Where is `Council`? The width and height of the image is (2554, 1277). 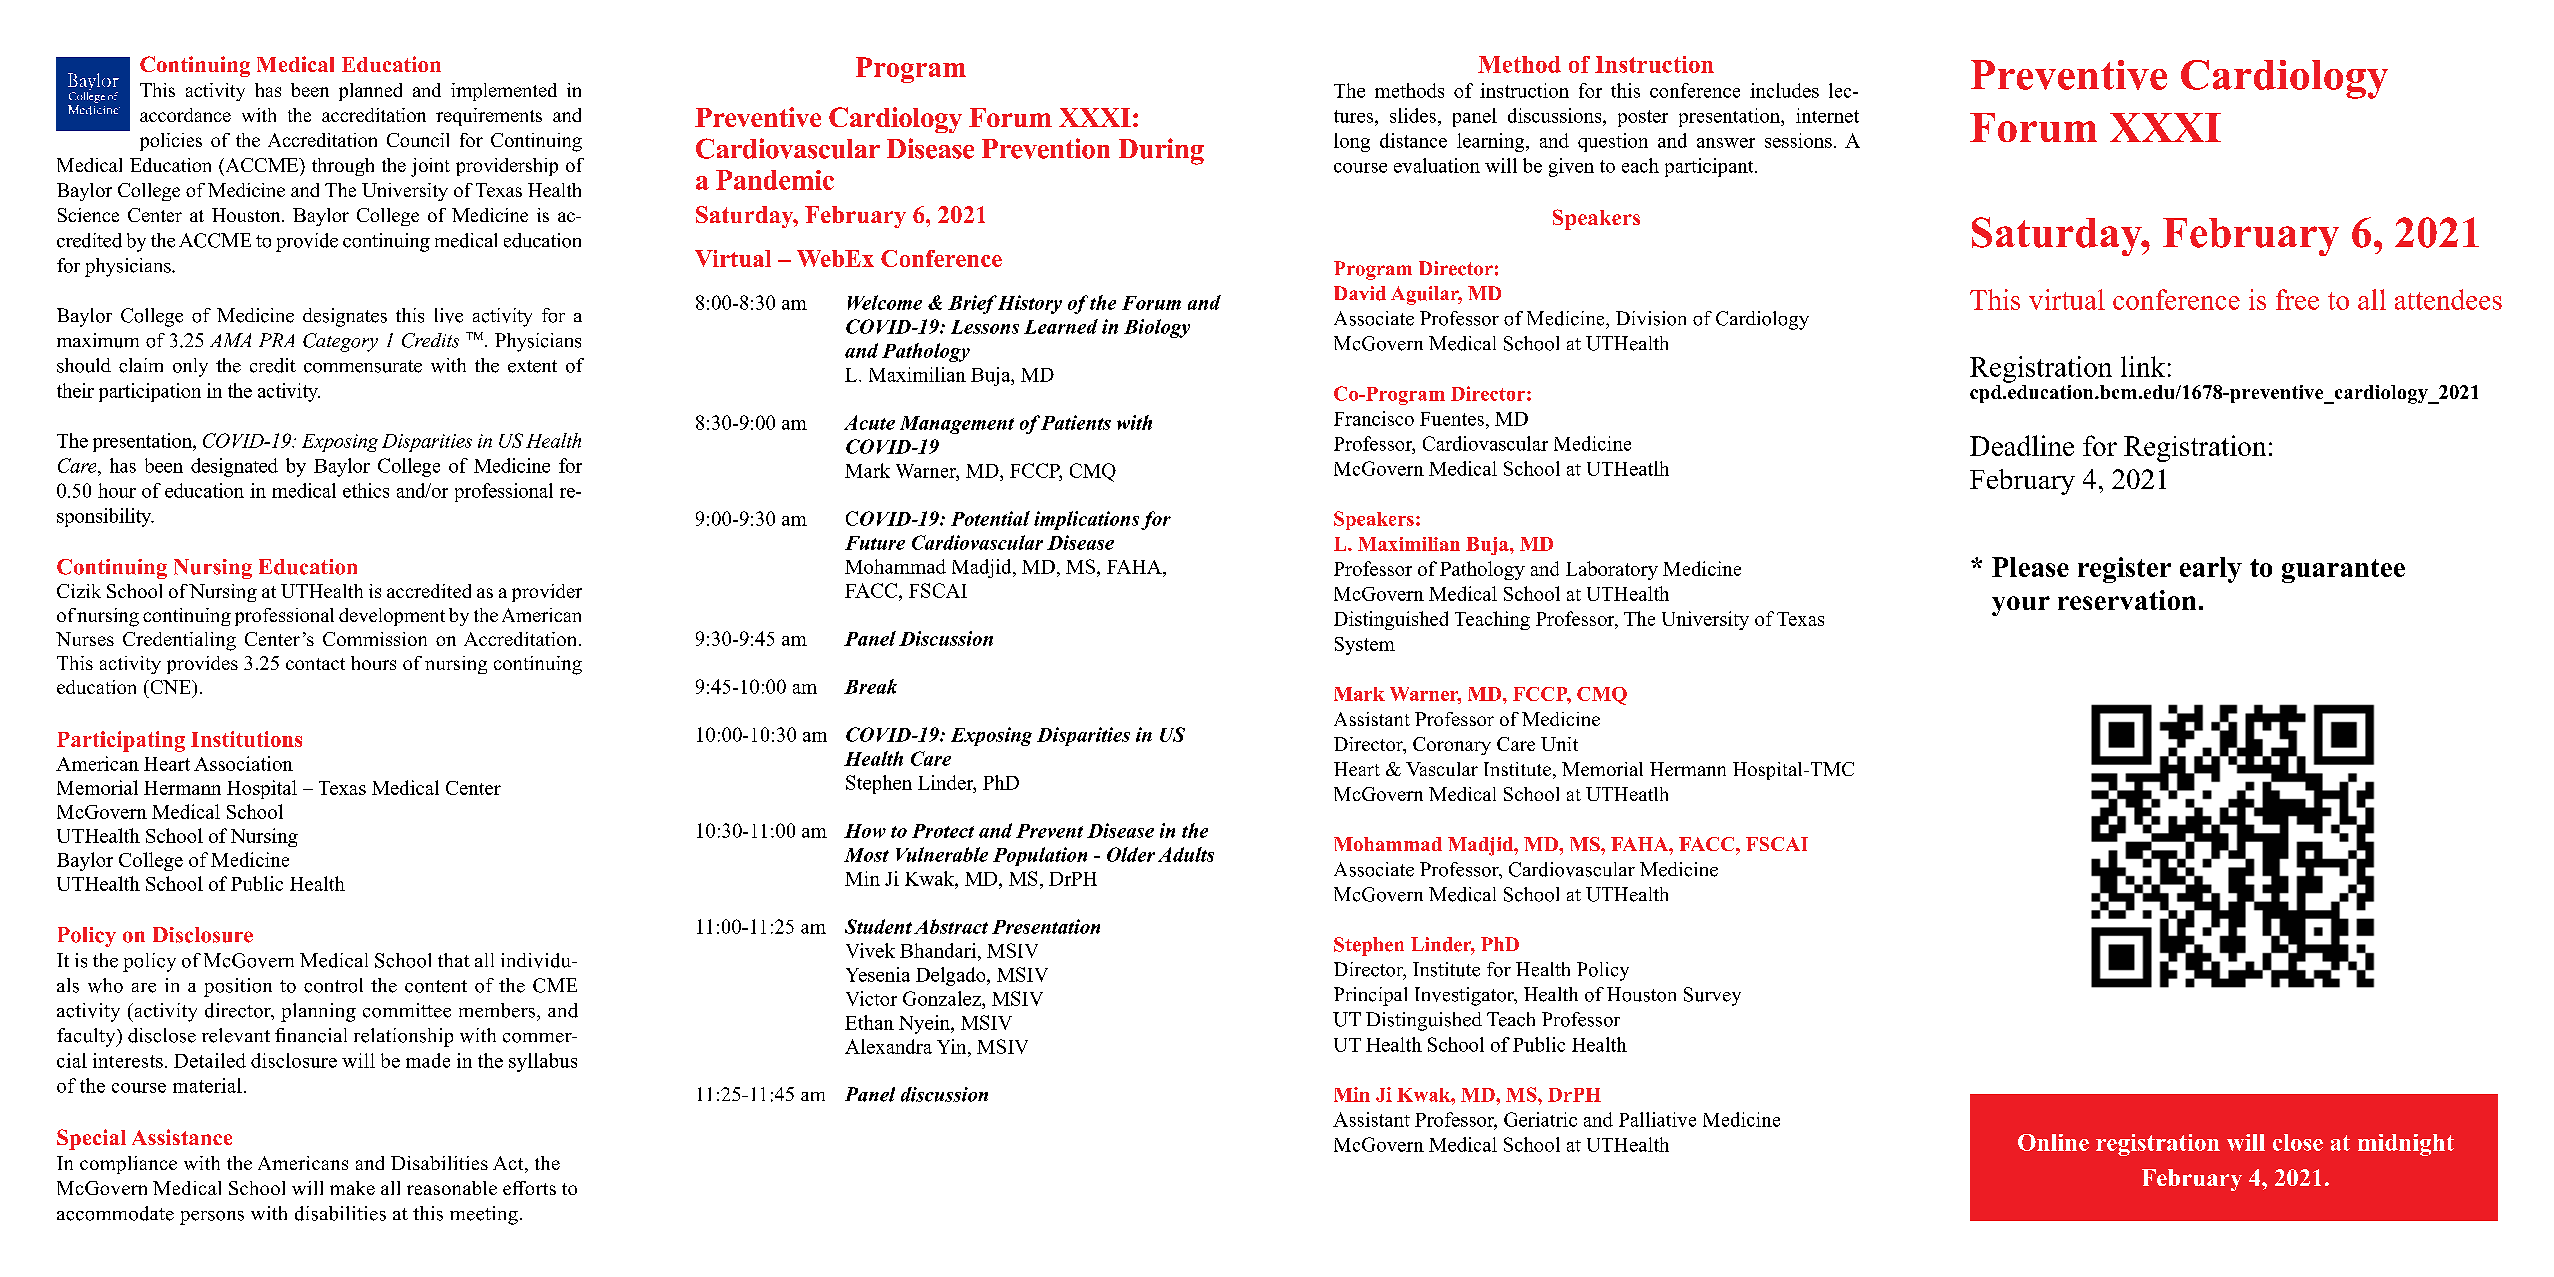
Council is located at coordinates (418, 140).
